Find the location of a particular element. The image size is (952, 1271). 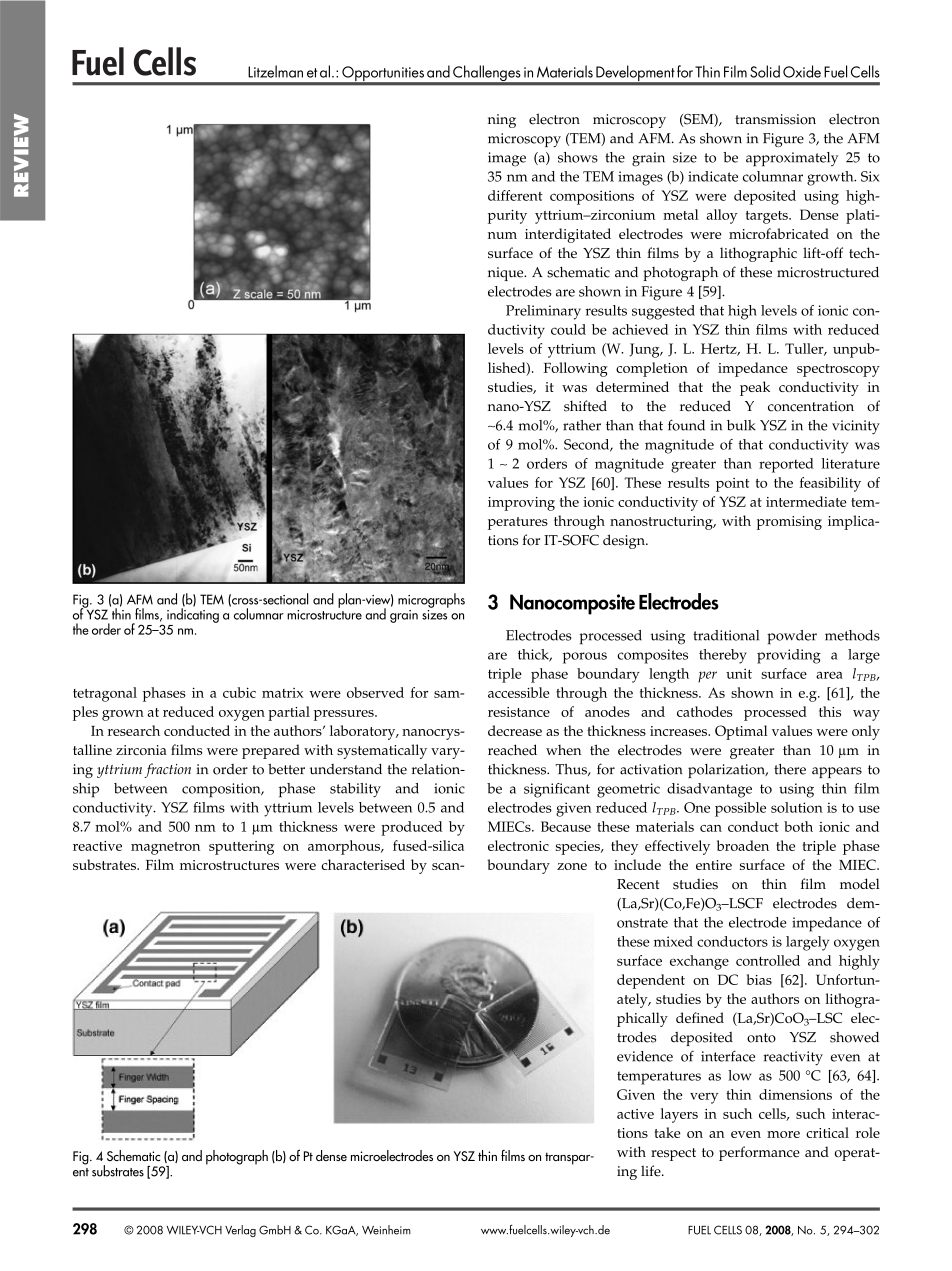

providing is located at coordinates (789, 656).
